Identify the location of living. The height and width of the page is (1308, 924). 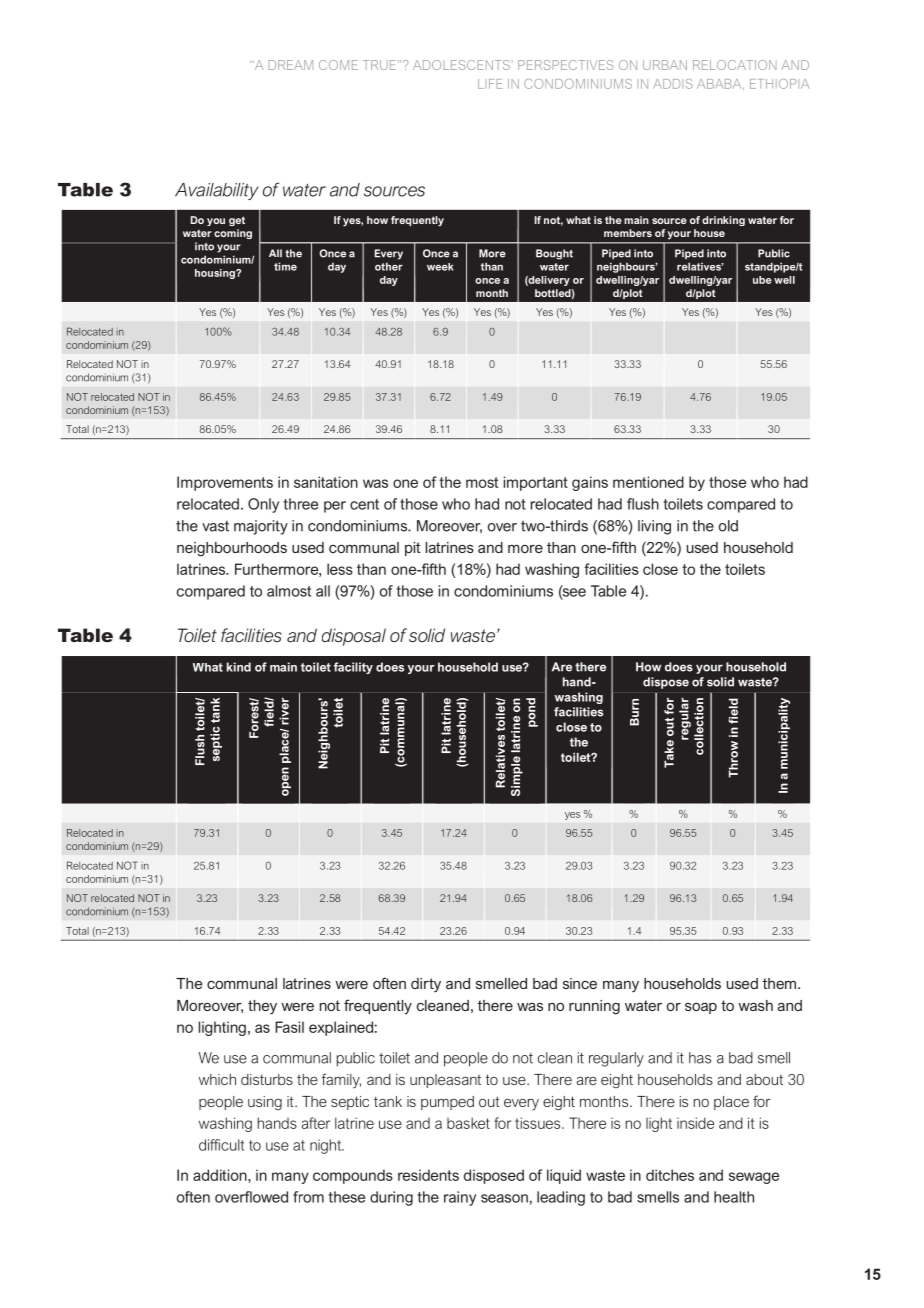
(654, 527).
